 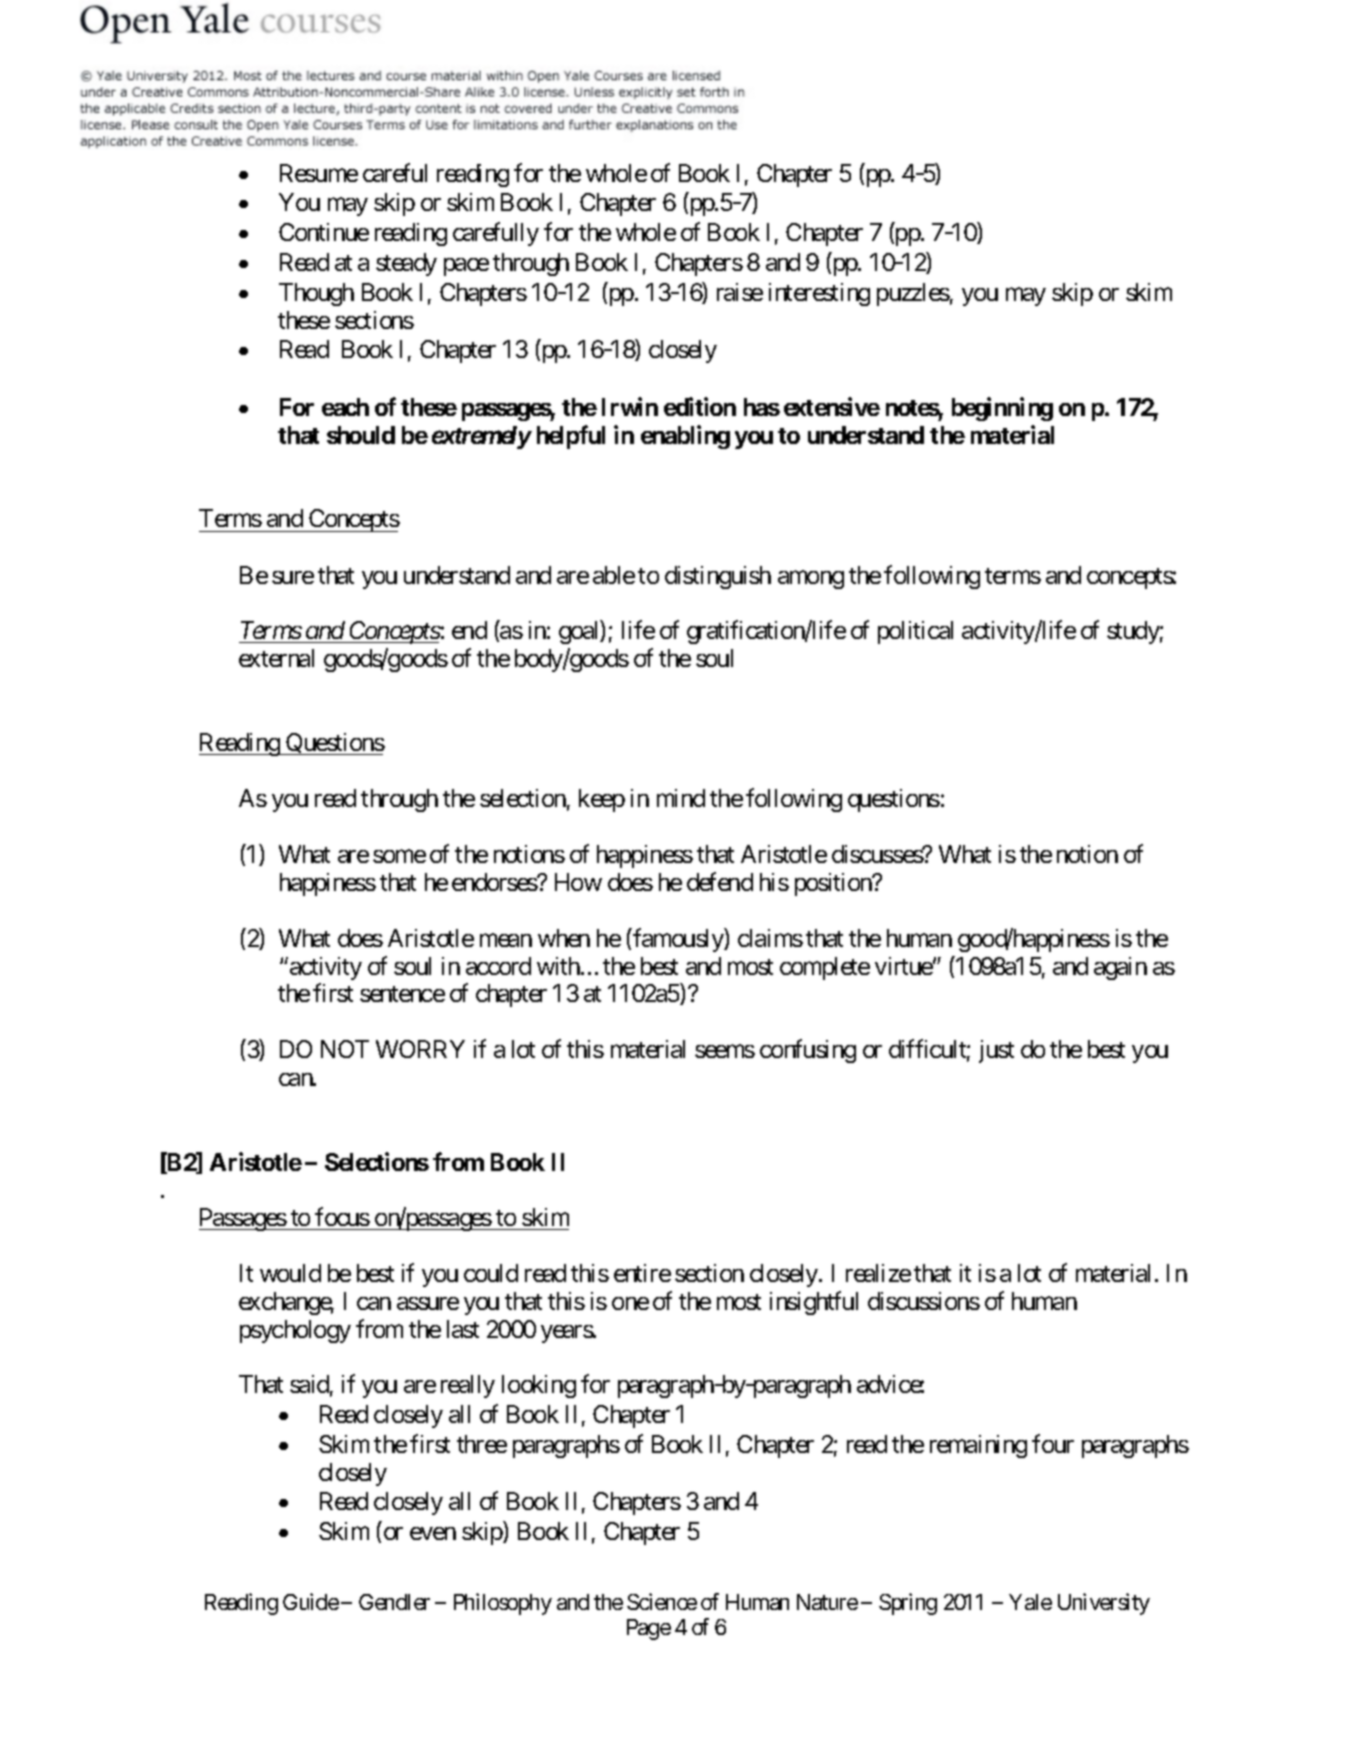 I want to click on Gendler, so click(x=394, y=1602).
